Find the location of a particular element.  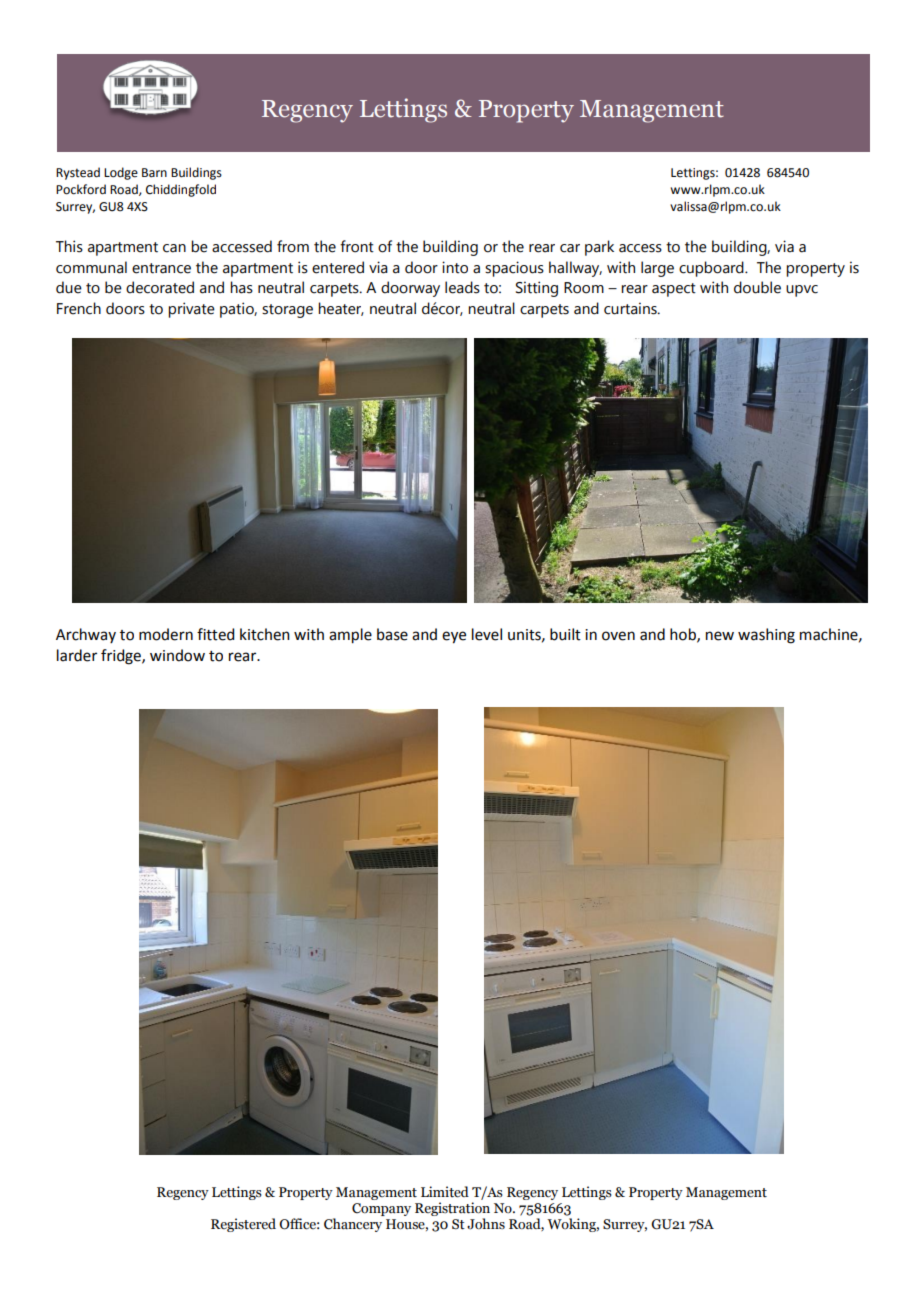

front is located at coordinates (357, 246).
